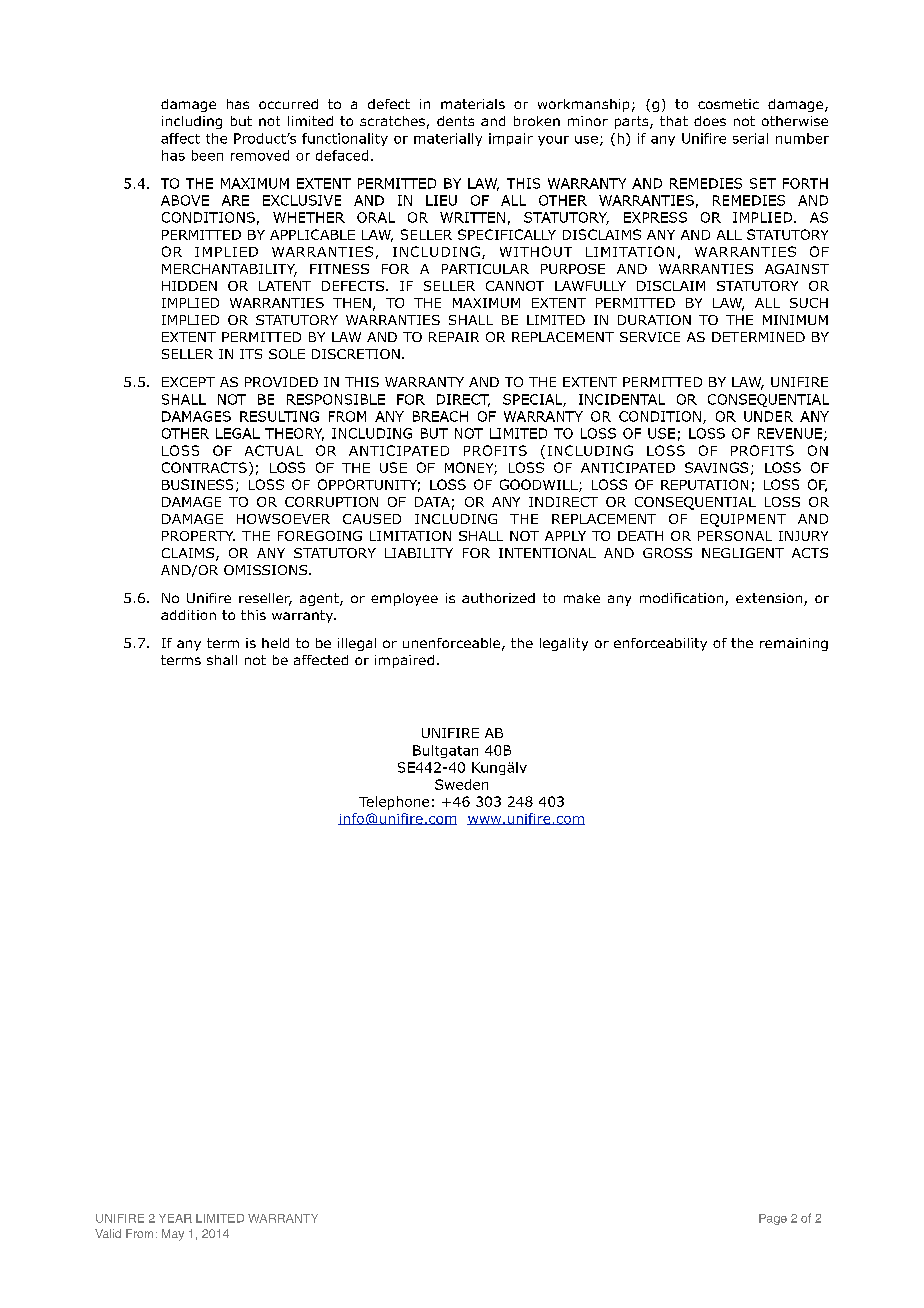 This screenshot has height=1308, width=924. What do you see at coordinates (773, 1219) in the screenshot?
I see `Page` at bounding box center [773, 1219].
